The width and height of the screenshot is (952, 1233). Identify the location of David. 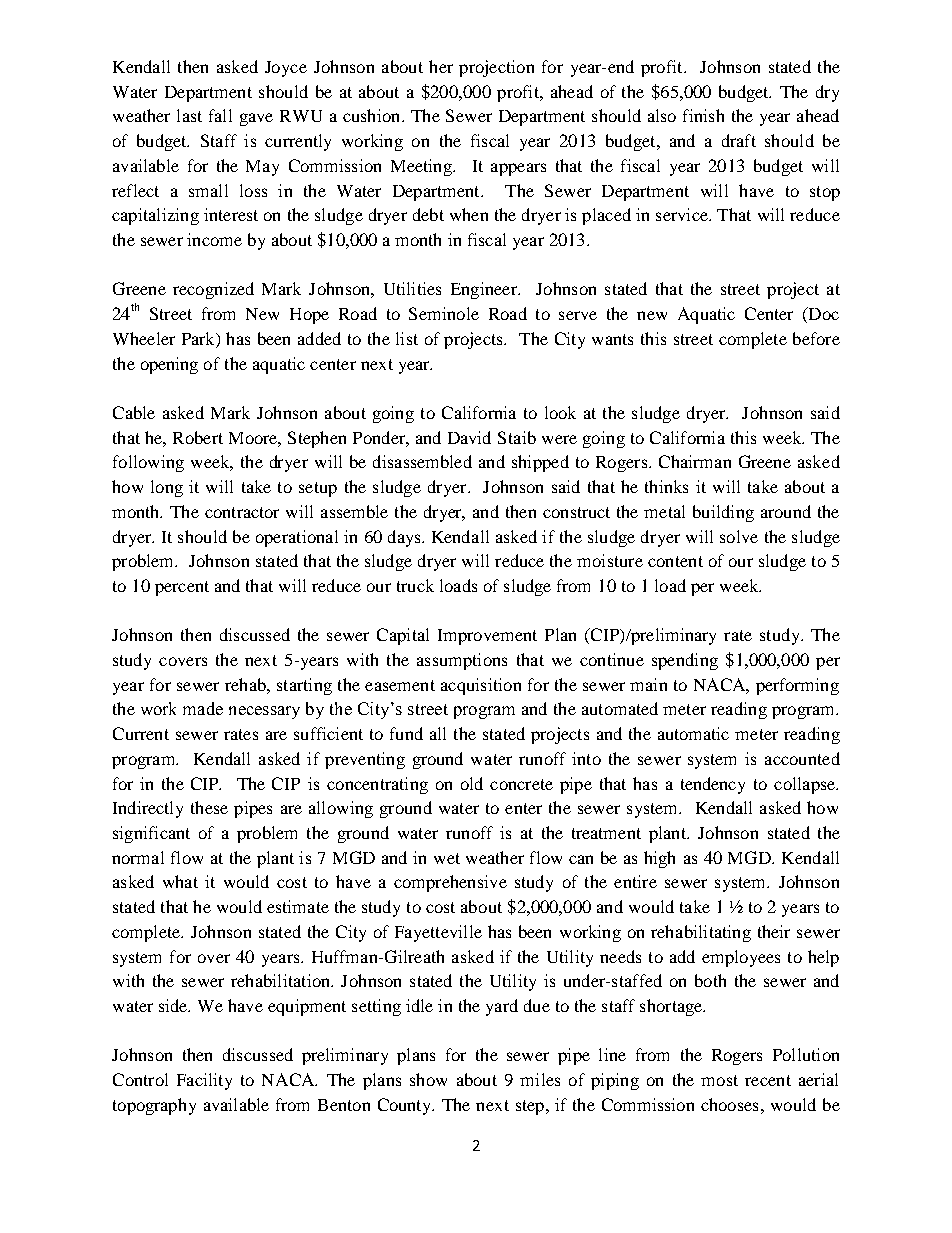
(469, 437).
